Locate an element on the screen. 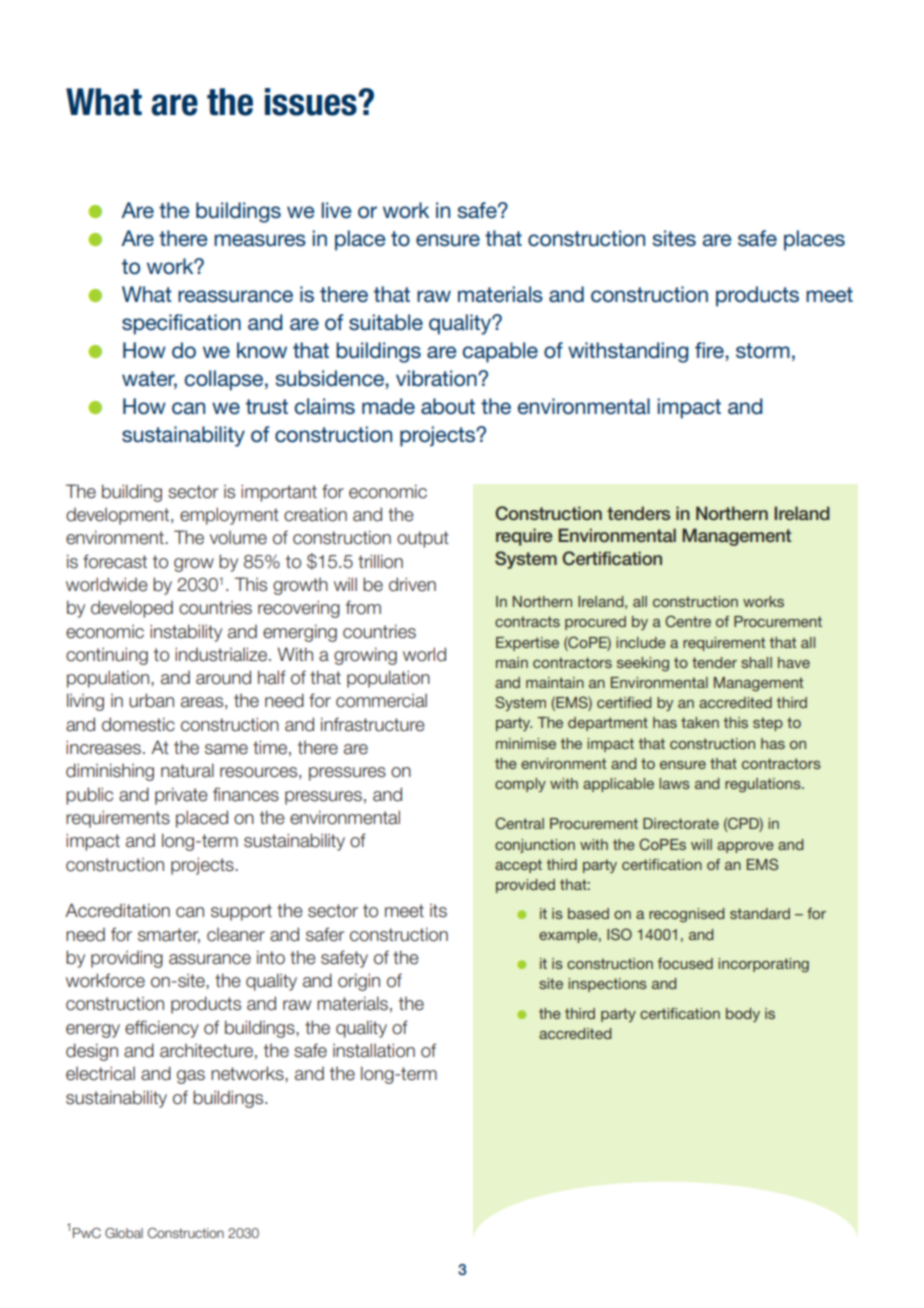 This screenshot has height=1308, width=924. Centre is located at coordinates (688, 621).
